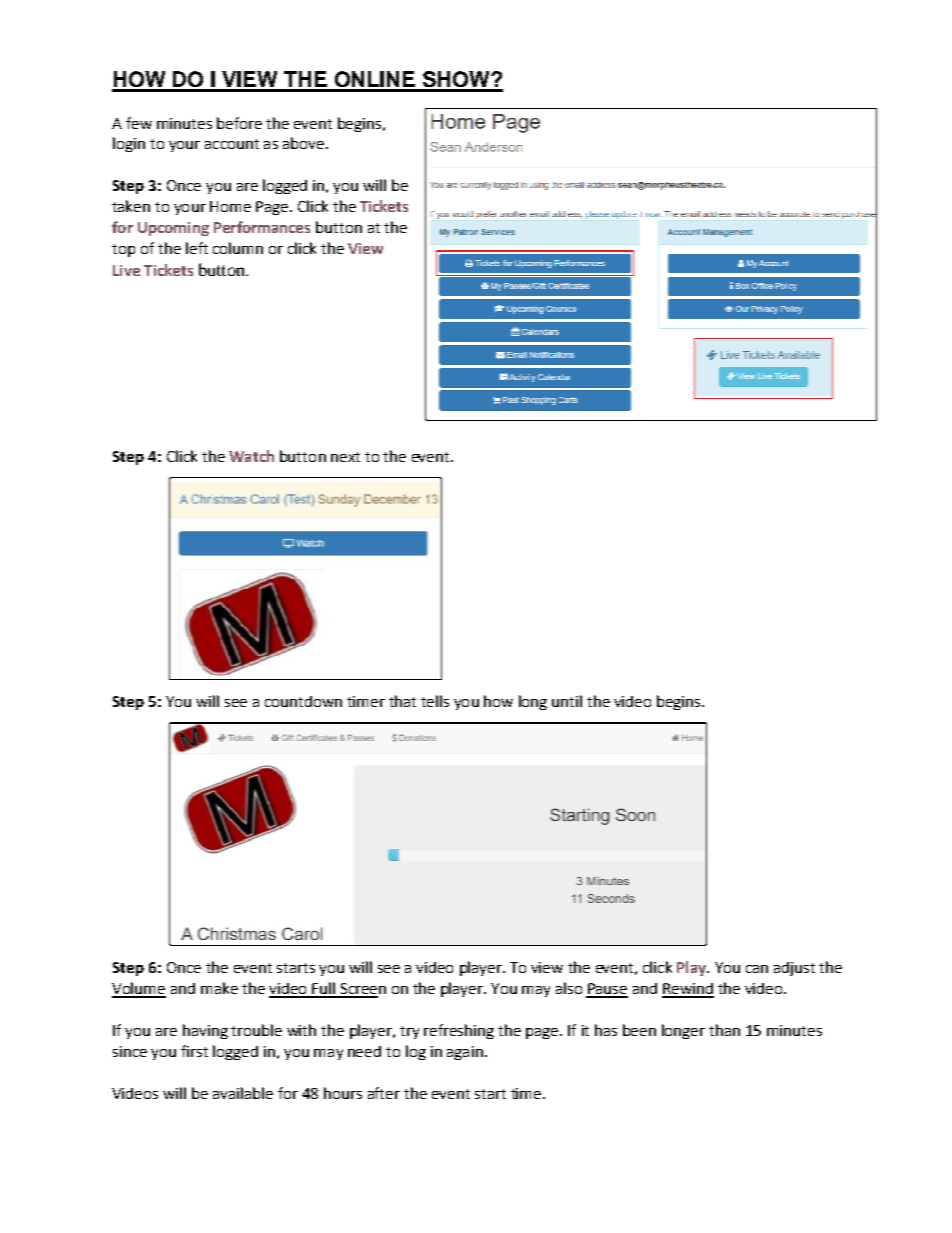  What do you see at coordinates (303, 143) in the screenshot?
I see `above` at bounding box center [303, 143].
